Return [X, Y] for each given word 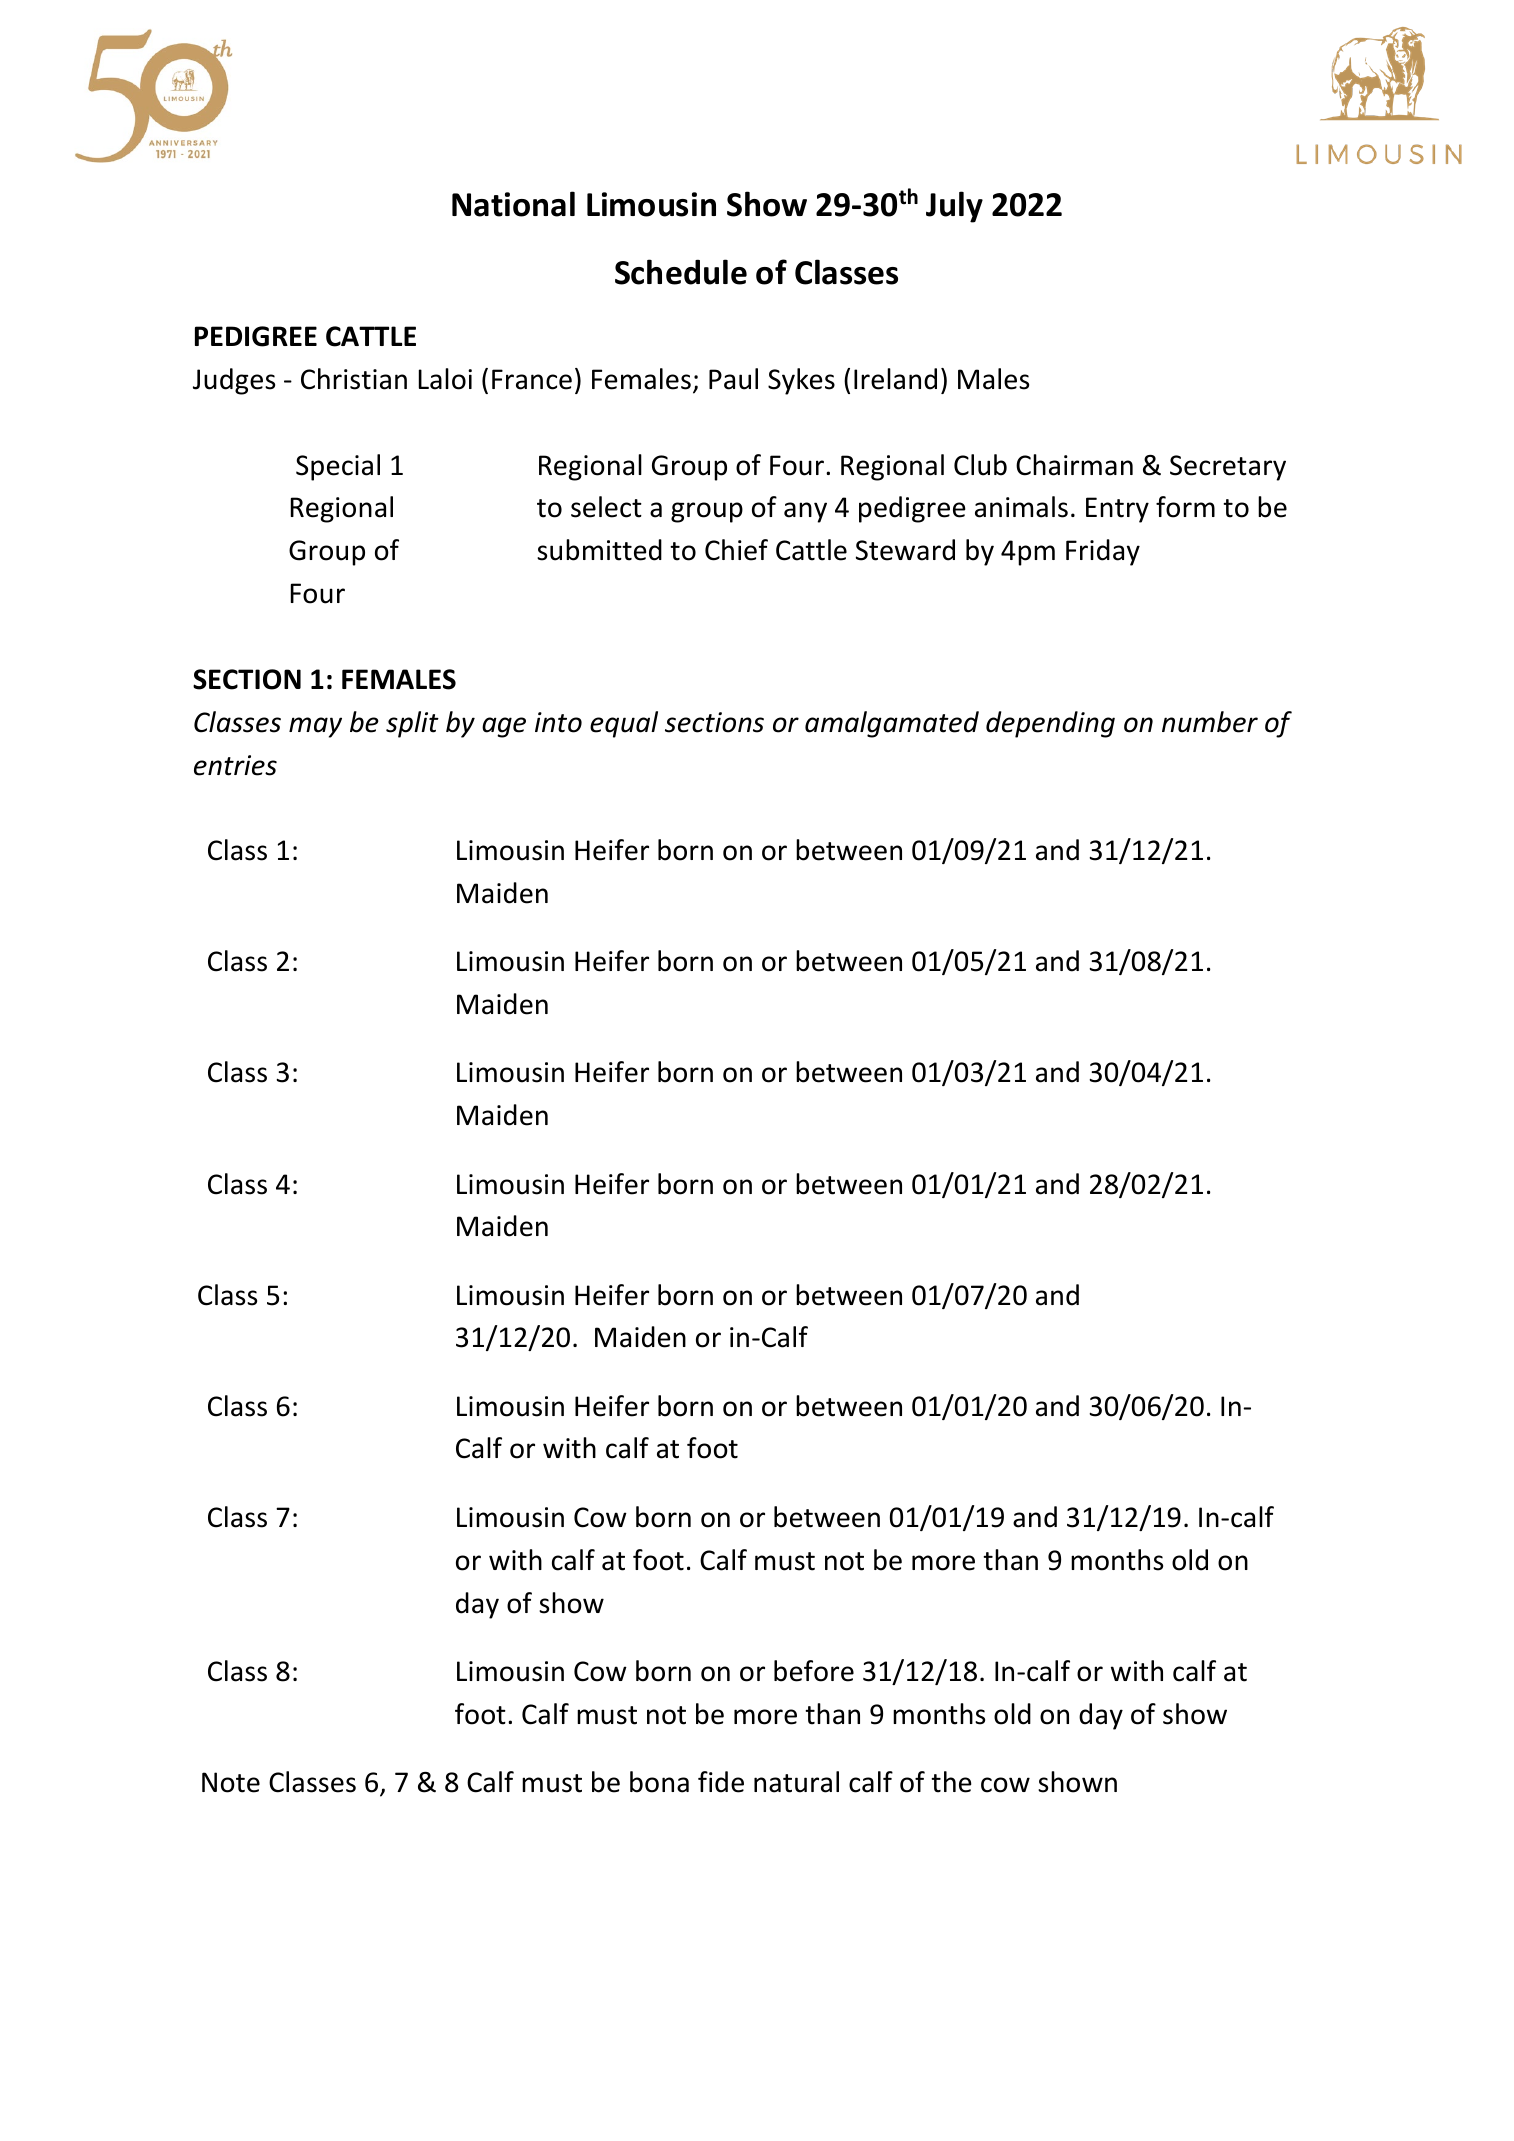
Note [231, 1782]
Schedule [681, 272]
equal [624, 724]
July [954, 207]
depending [1050, 724]
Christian [354, 379]
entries [235, 765]
